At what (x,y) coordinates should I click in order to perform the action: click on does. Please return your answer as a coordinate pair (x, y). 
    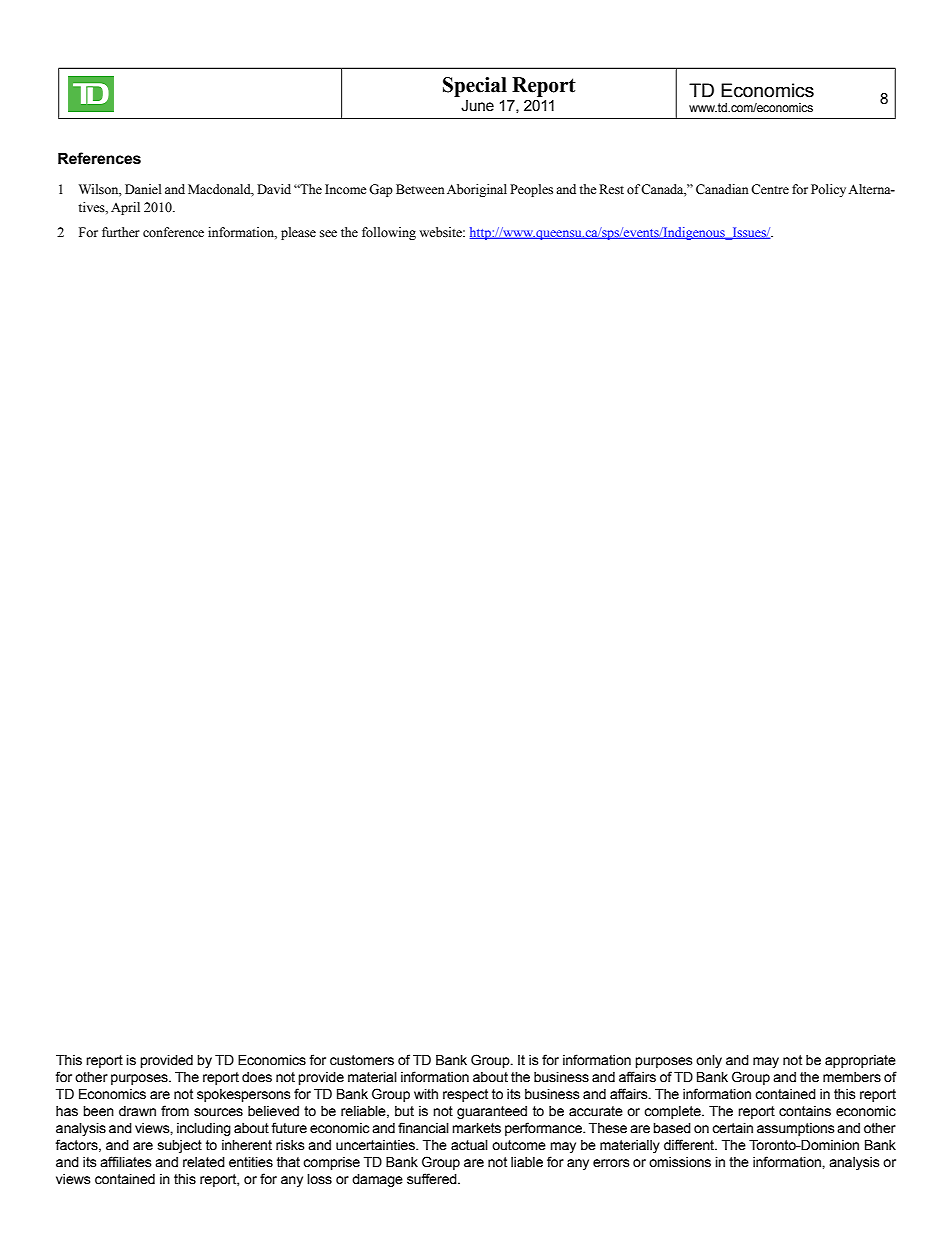
    Looking at the image, I should click on (257, 1077).
